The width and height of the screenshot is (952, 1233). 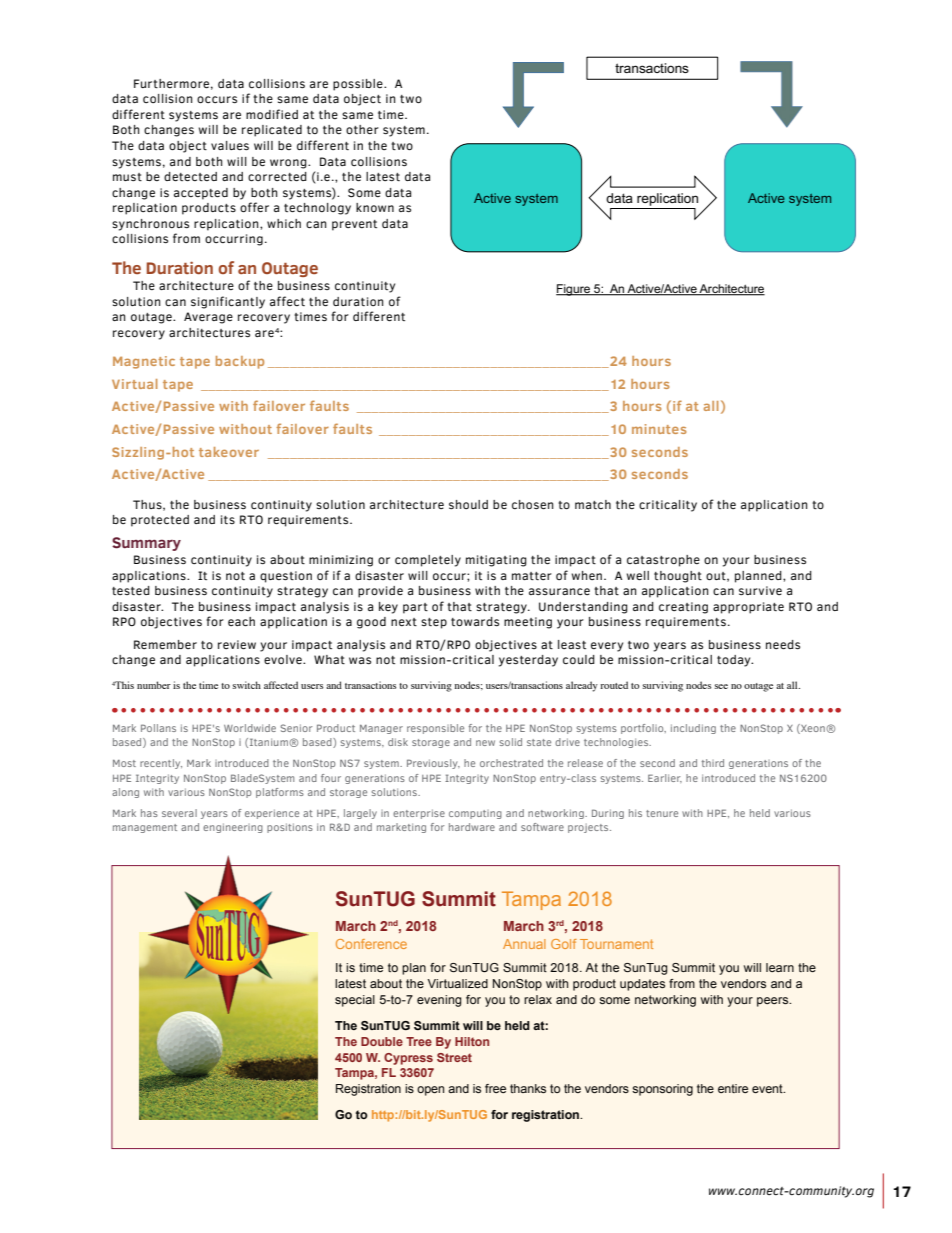 What do you see at coordinates (362, 129) in the screenshot?
I see `other` at bounding box center [362, 129].
